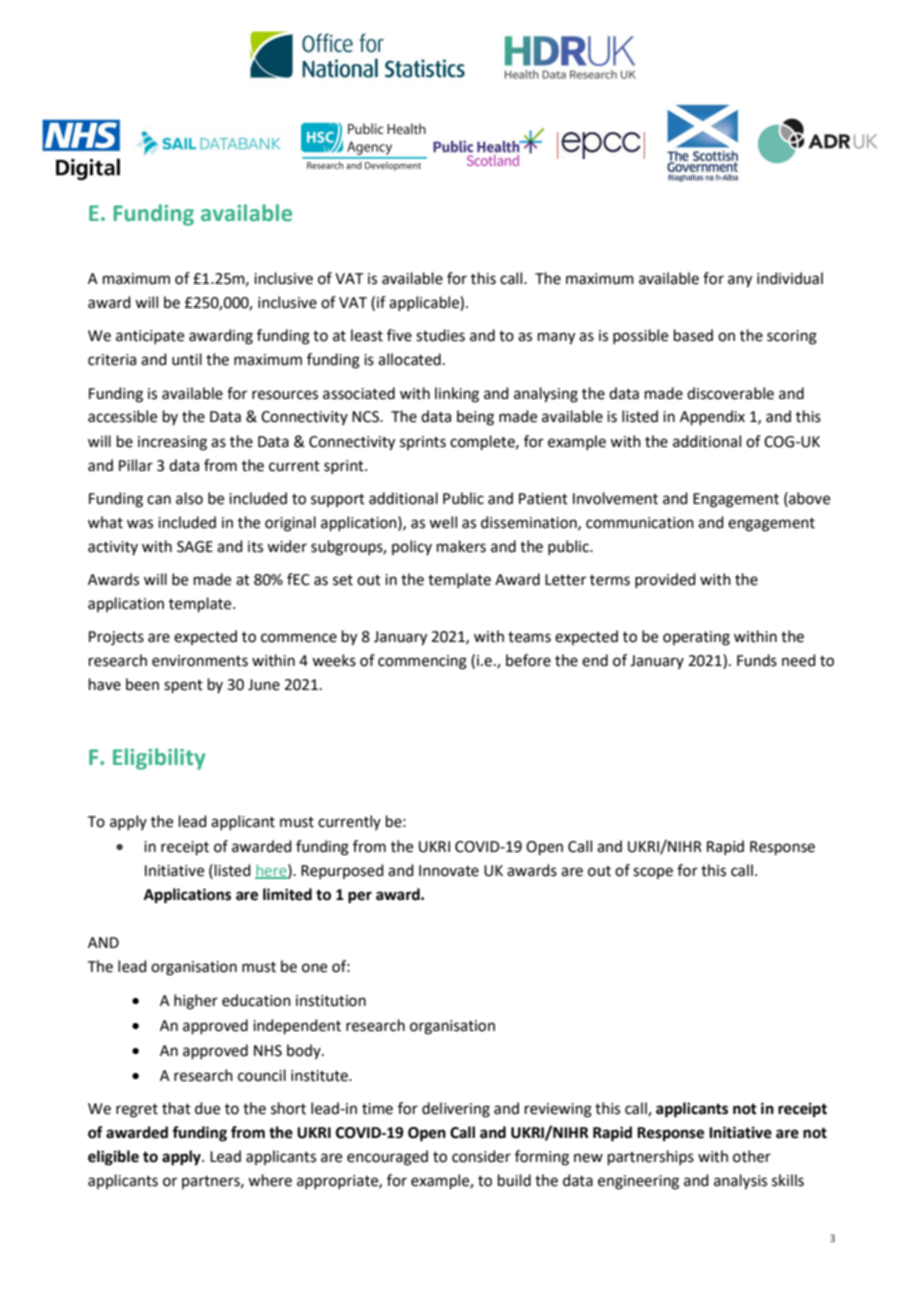 This page has width=924, height=1308. I want to click on provided, so click(665, 580).
